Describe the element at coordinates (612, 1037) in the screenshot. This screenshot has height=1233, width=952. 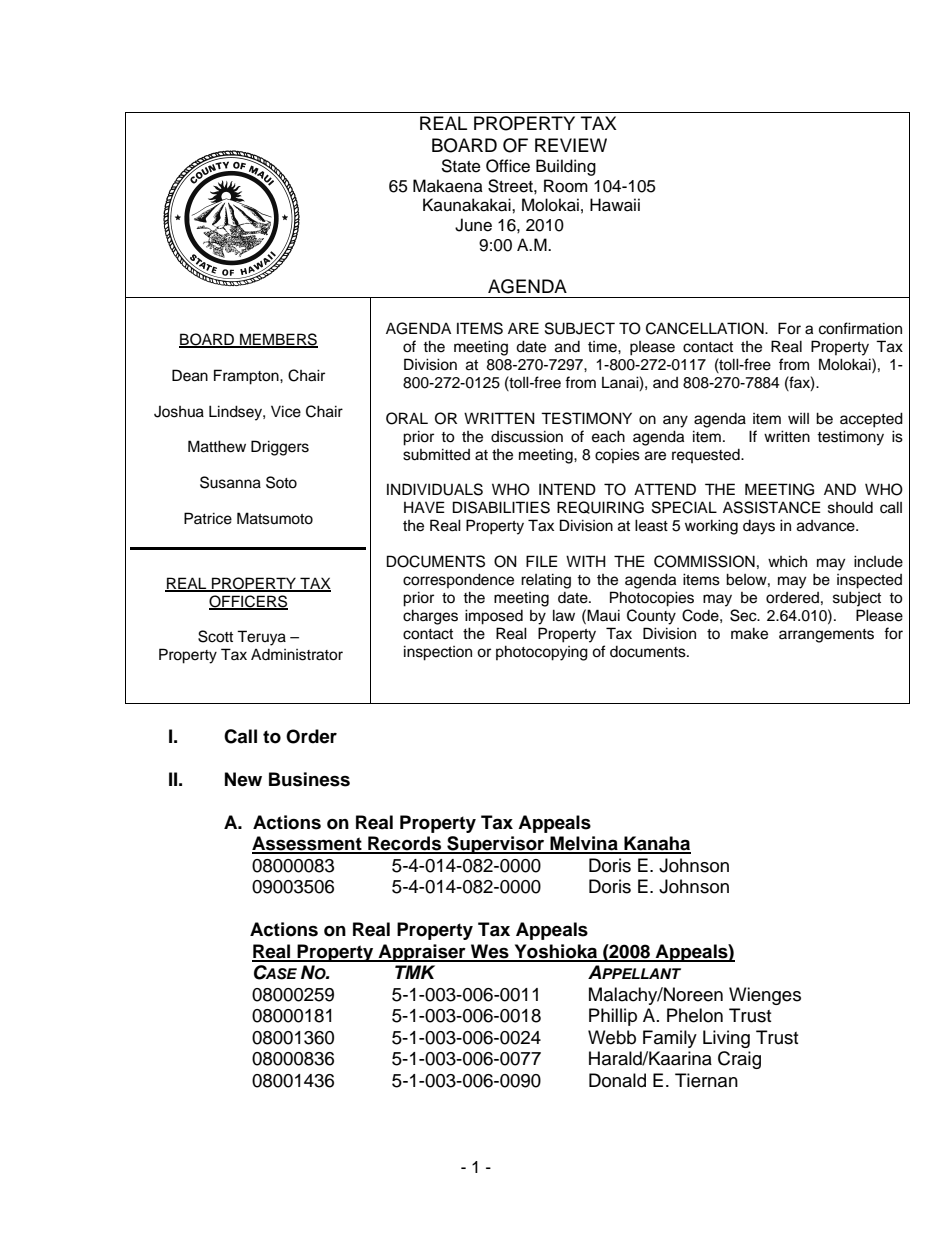
I see `Webb` at that location.
